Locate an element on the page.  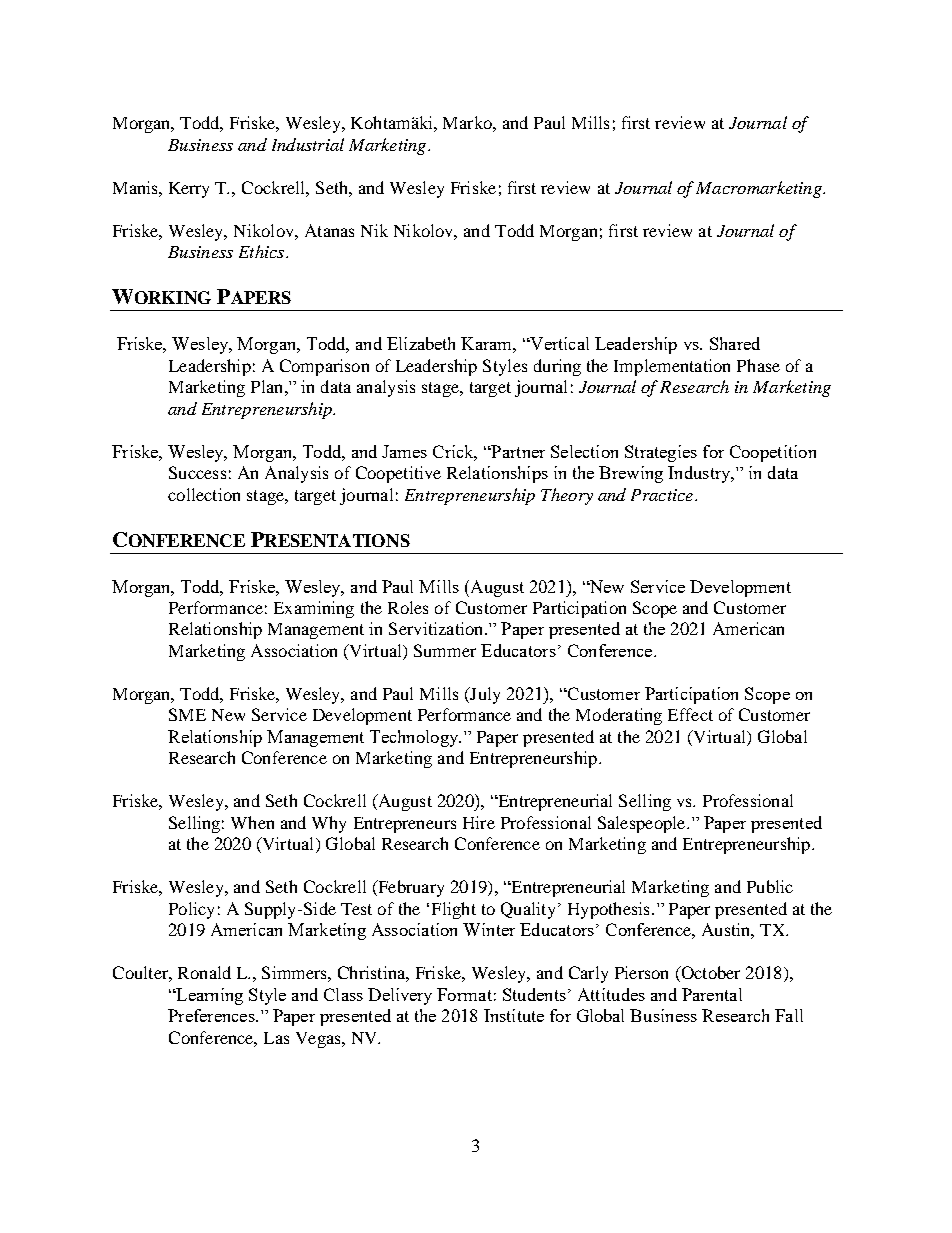
Roles is located at coordinates (408, 607).
